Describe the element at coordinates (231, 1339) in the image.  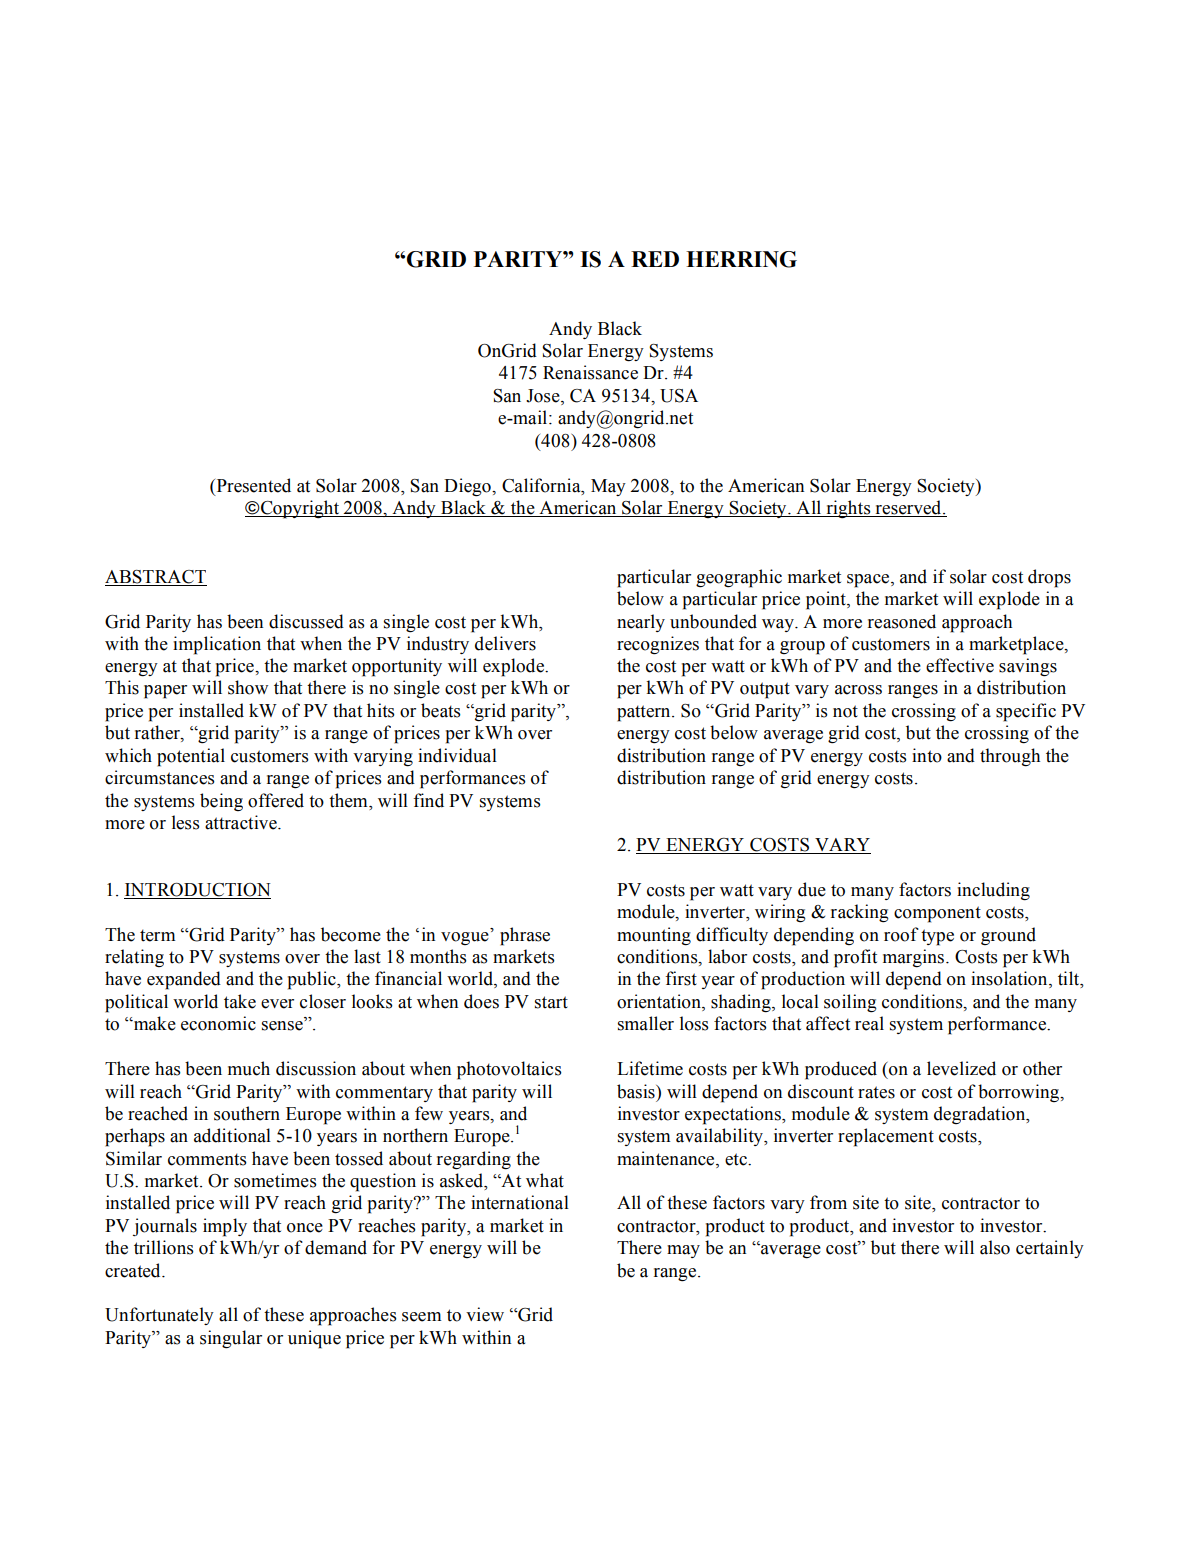
I see `singular` at that location.
